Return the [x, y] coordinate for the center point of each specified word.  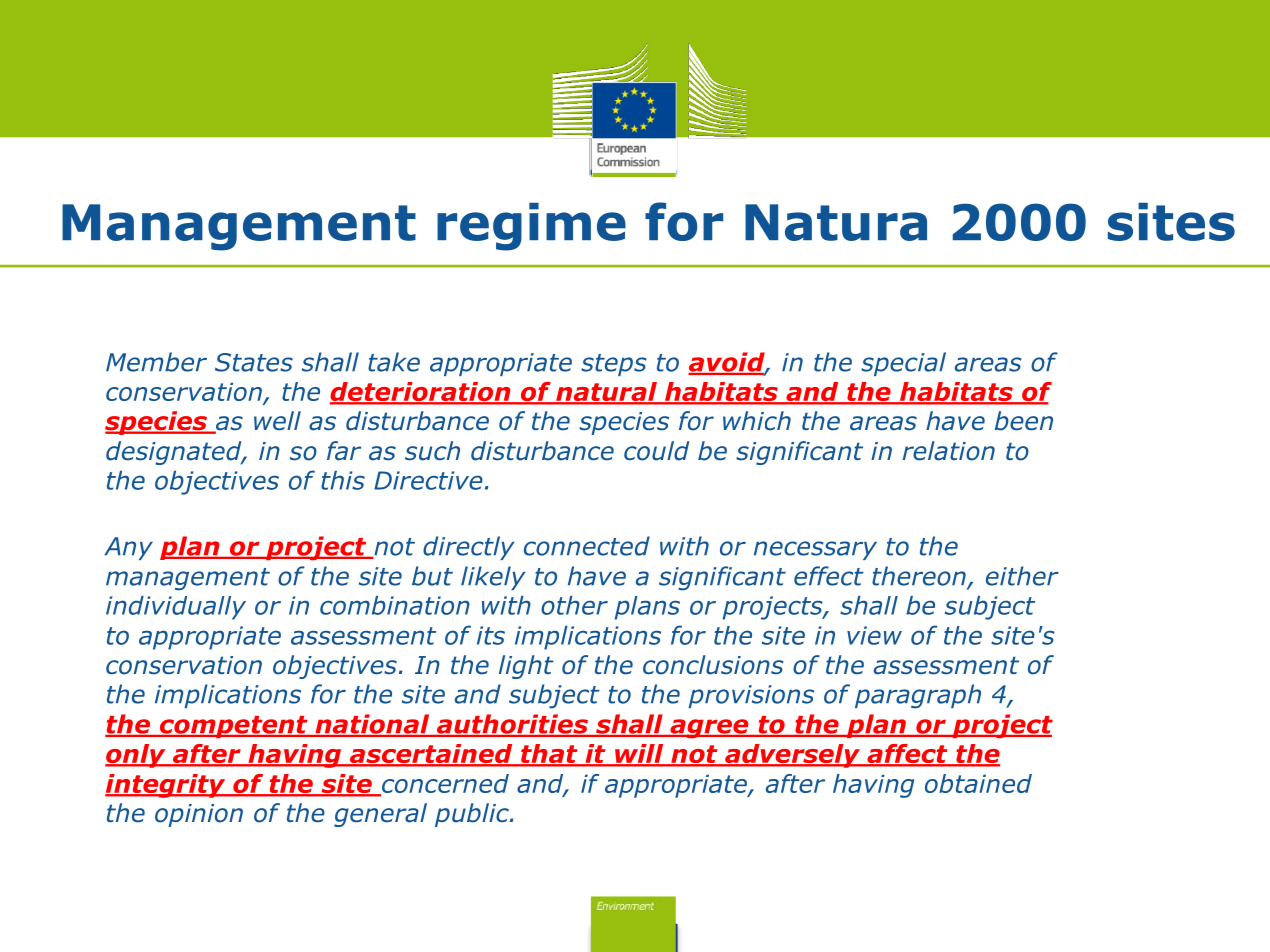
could [656, 451]
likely [493, 578]
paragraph [918, 696]
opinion [199, 815]
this [343, 480]
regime [531, 227]
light [526, 667]
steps [613, 365]
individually [176, 608]
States [254, 362]
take [394, 362]
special [903, 364]
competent [233, 727]
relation [949, 451]
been [1024, 421]
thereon [920, 577]
